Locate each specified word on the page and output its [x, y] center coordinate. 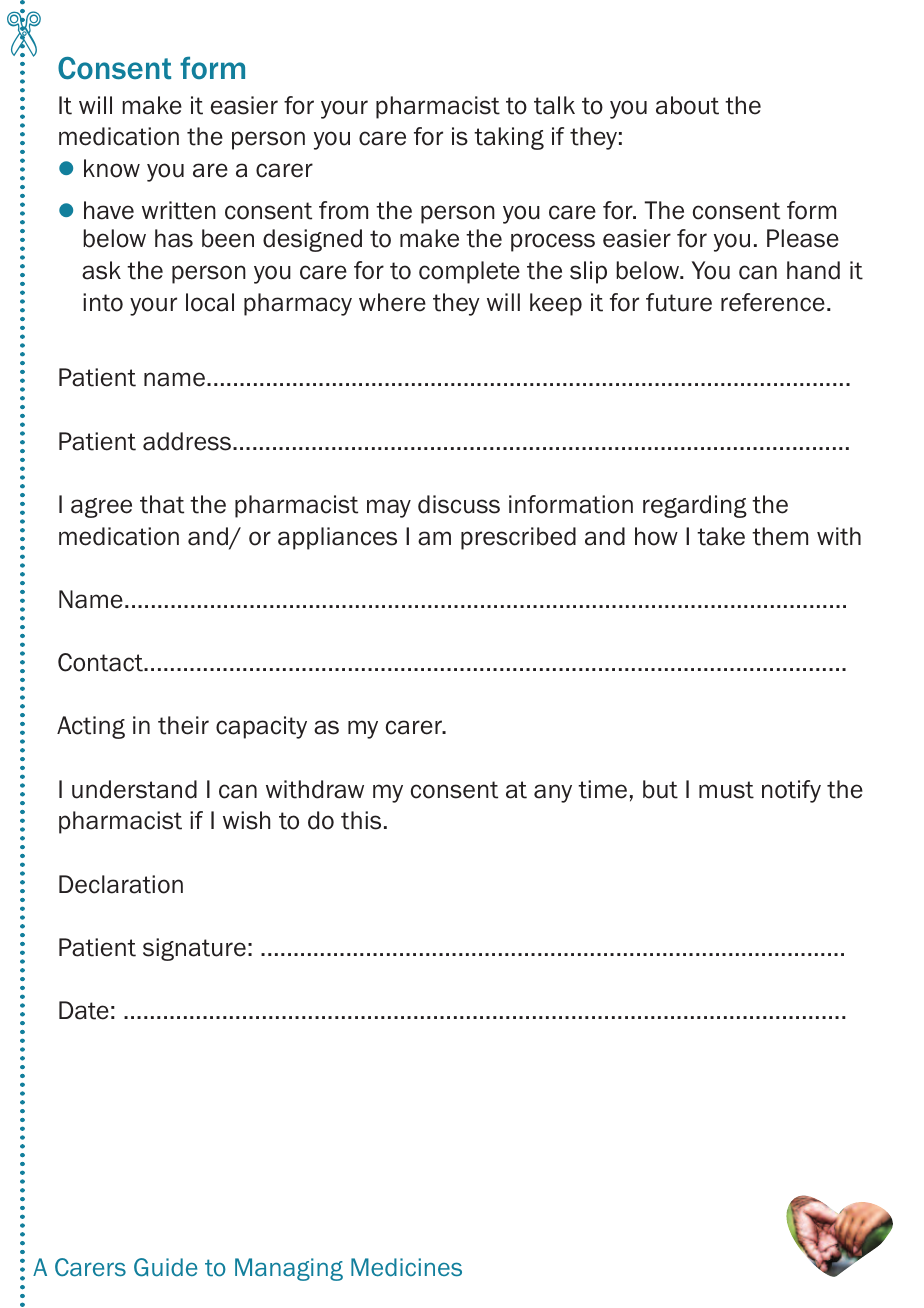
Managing [289, 1269]
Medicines [406, 1267]
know [112, 168]
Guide [165, 1267]
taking [509, 138]
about [687, 105]
